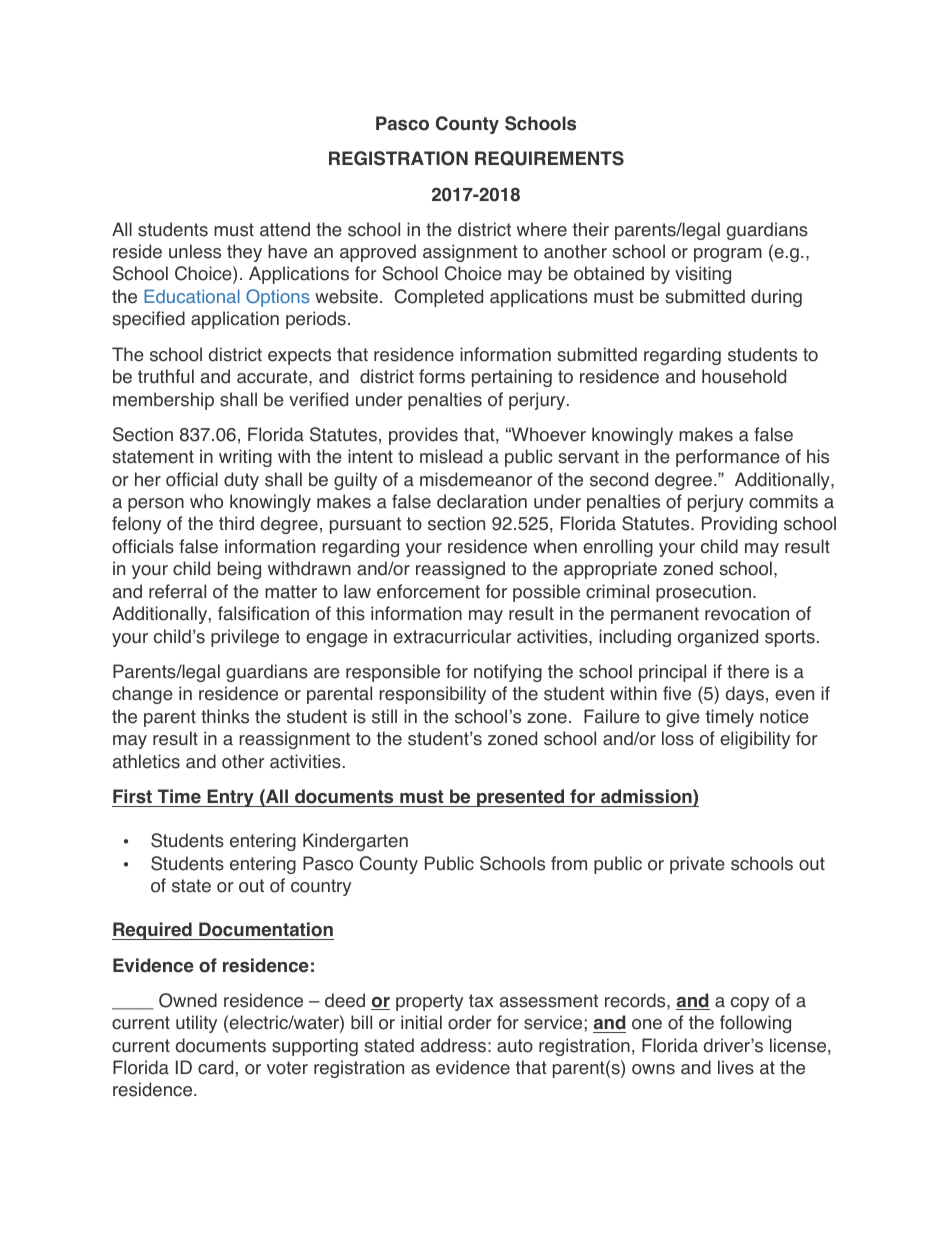 The width and height of the image is (952, 1233). I want to click on utility, so click(196, 1024).
